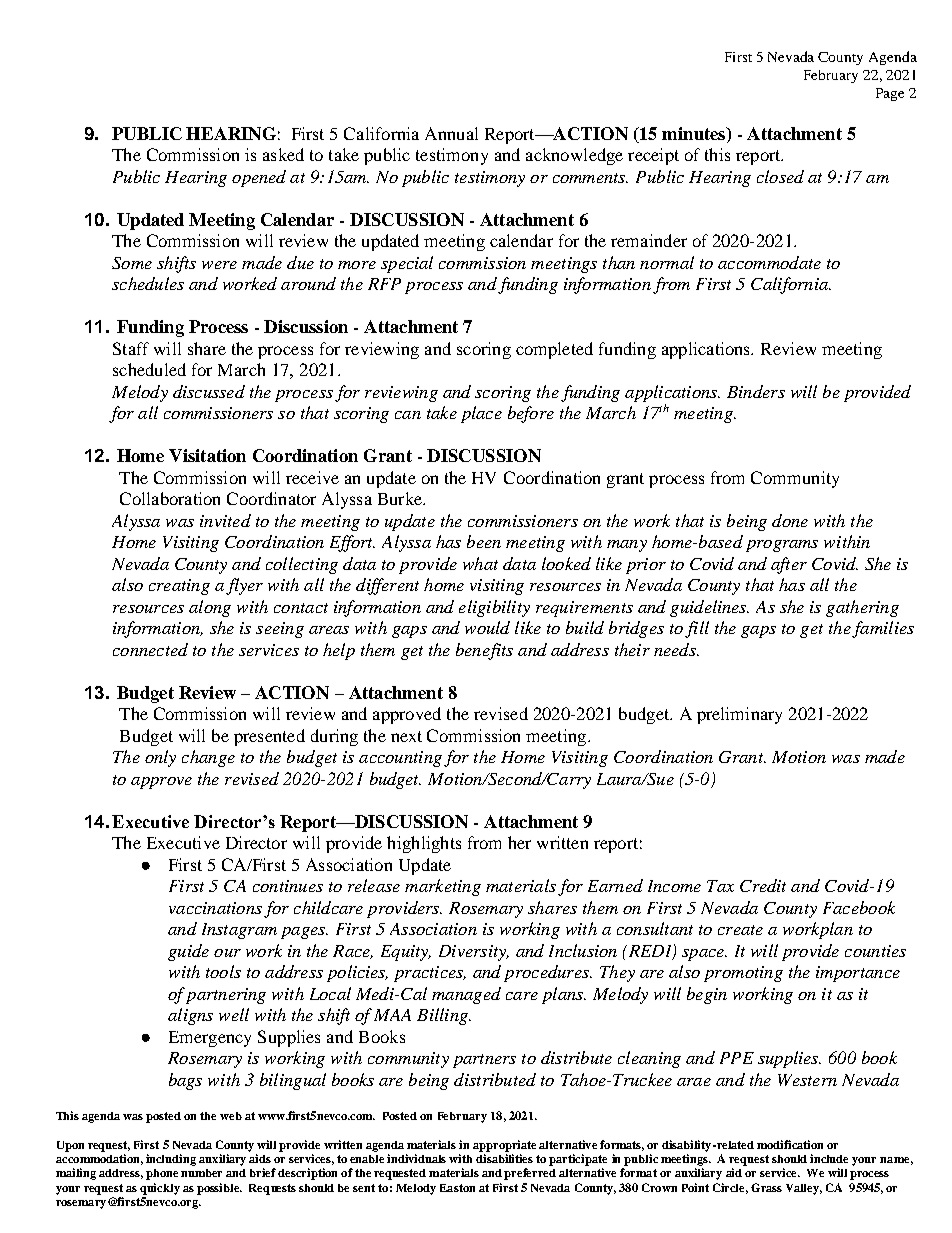  I want to click on Tax, so click(720, 886).
